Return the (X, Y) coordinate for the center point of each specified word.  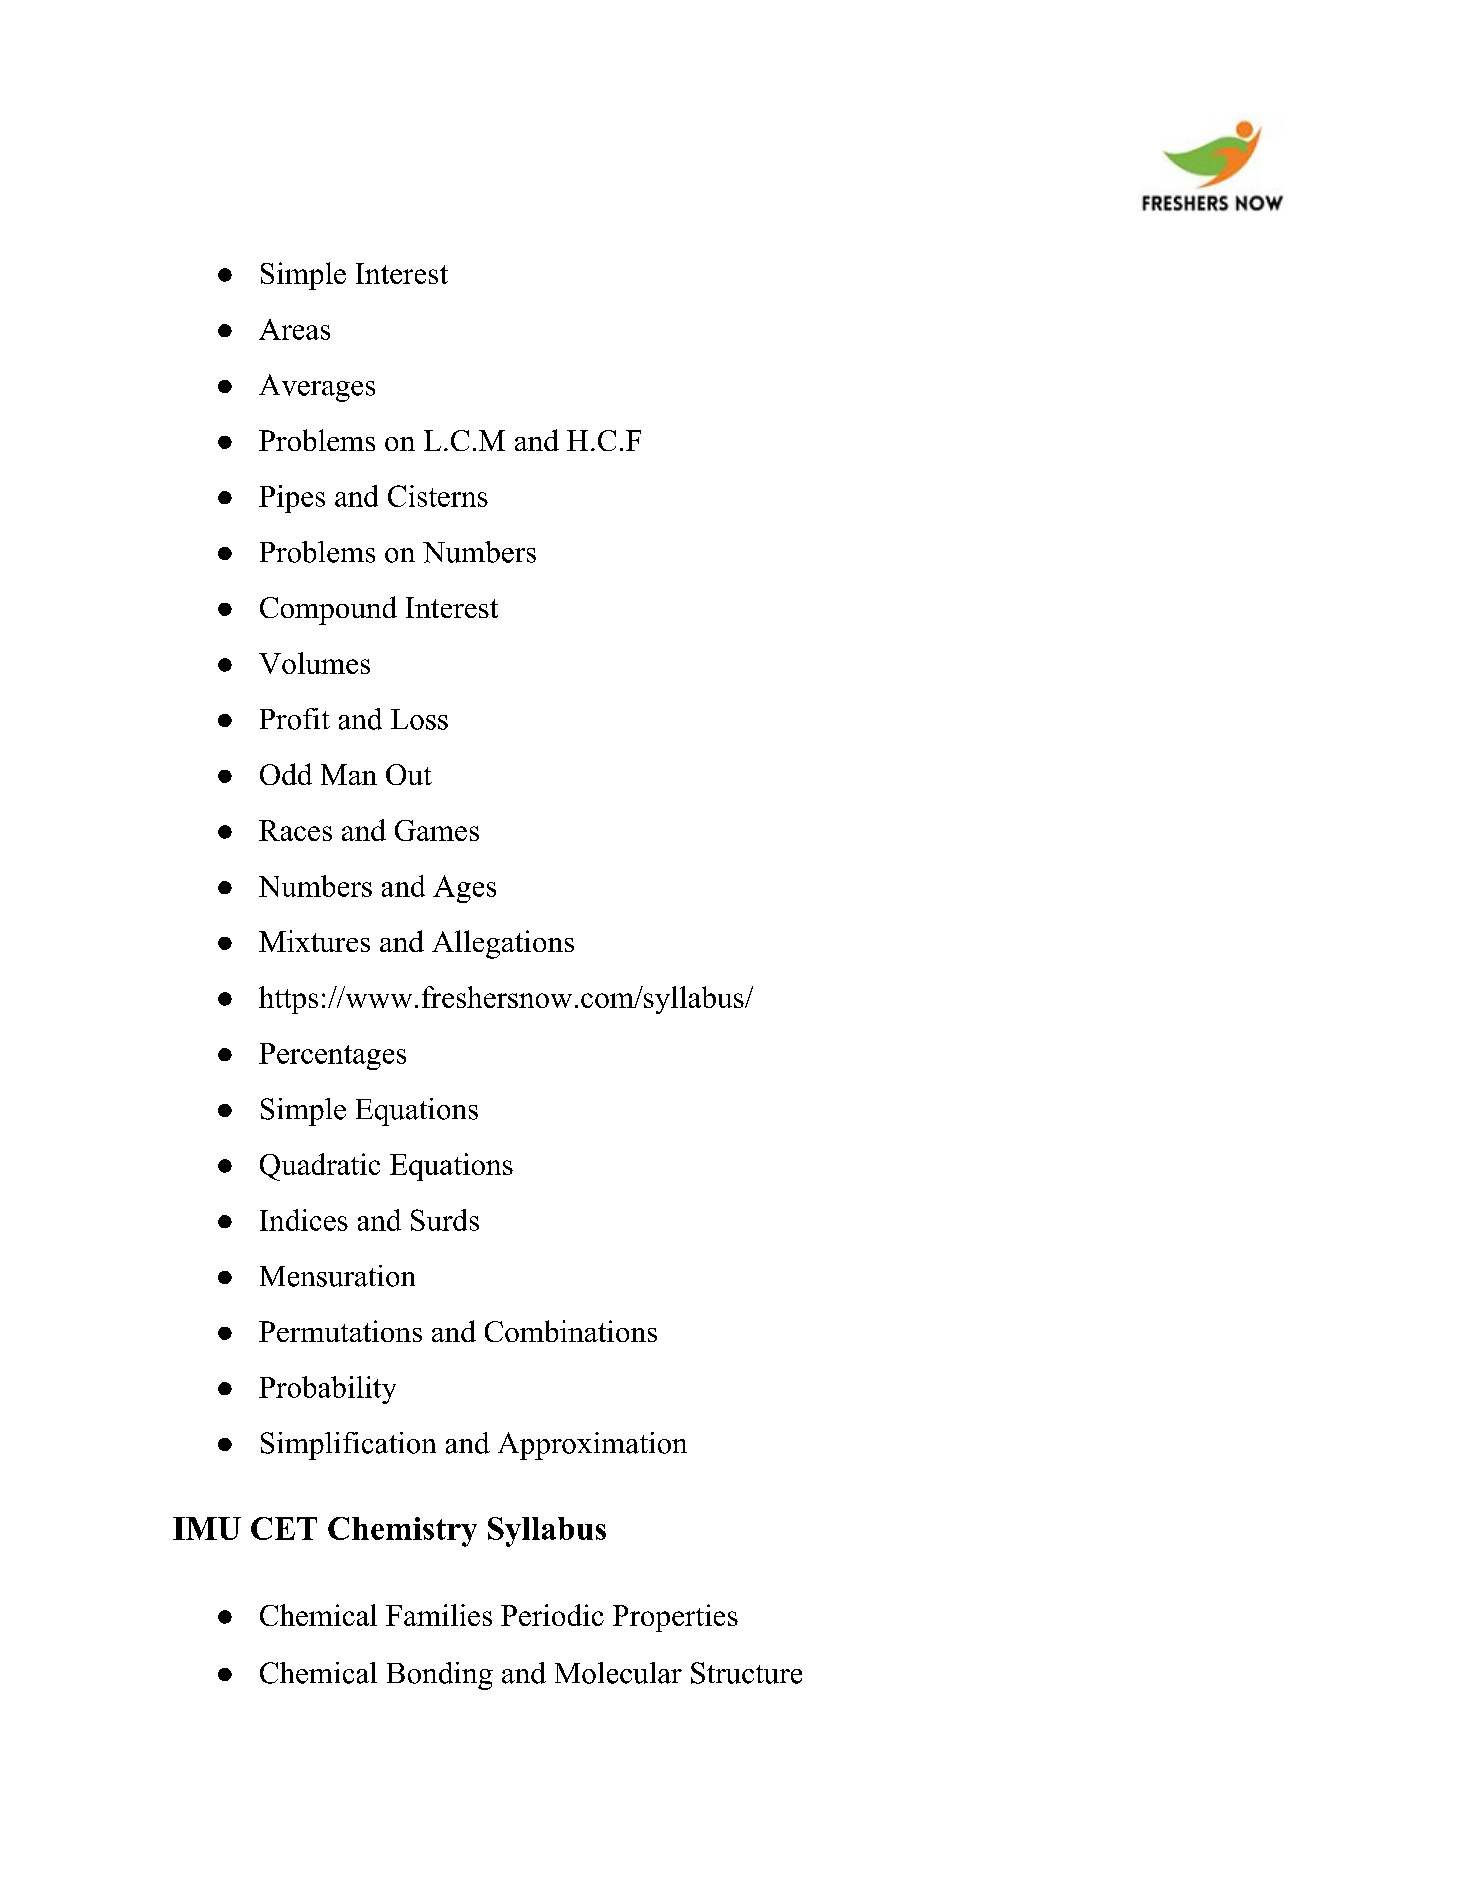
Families (439, 1615)
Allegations (503, 944)
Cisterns (438, 496)
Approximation (592, 1446)
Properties (675, 1618)
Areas (294, 329)
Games (437, 830)
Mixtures (314, 941)
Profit (295, 719)
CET (284, 1528)
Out (409, 774)
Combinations (571, 1331)
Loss (419, 719)
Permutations (340, 1331)
